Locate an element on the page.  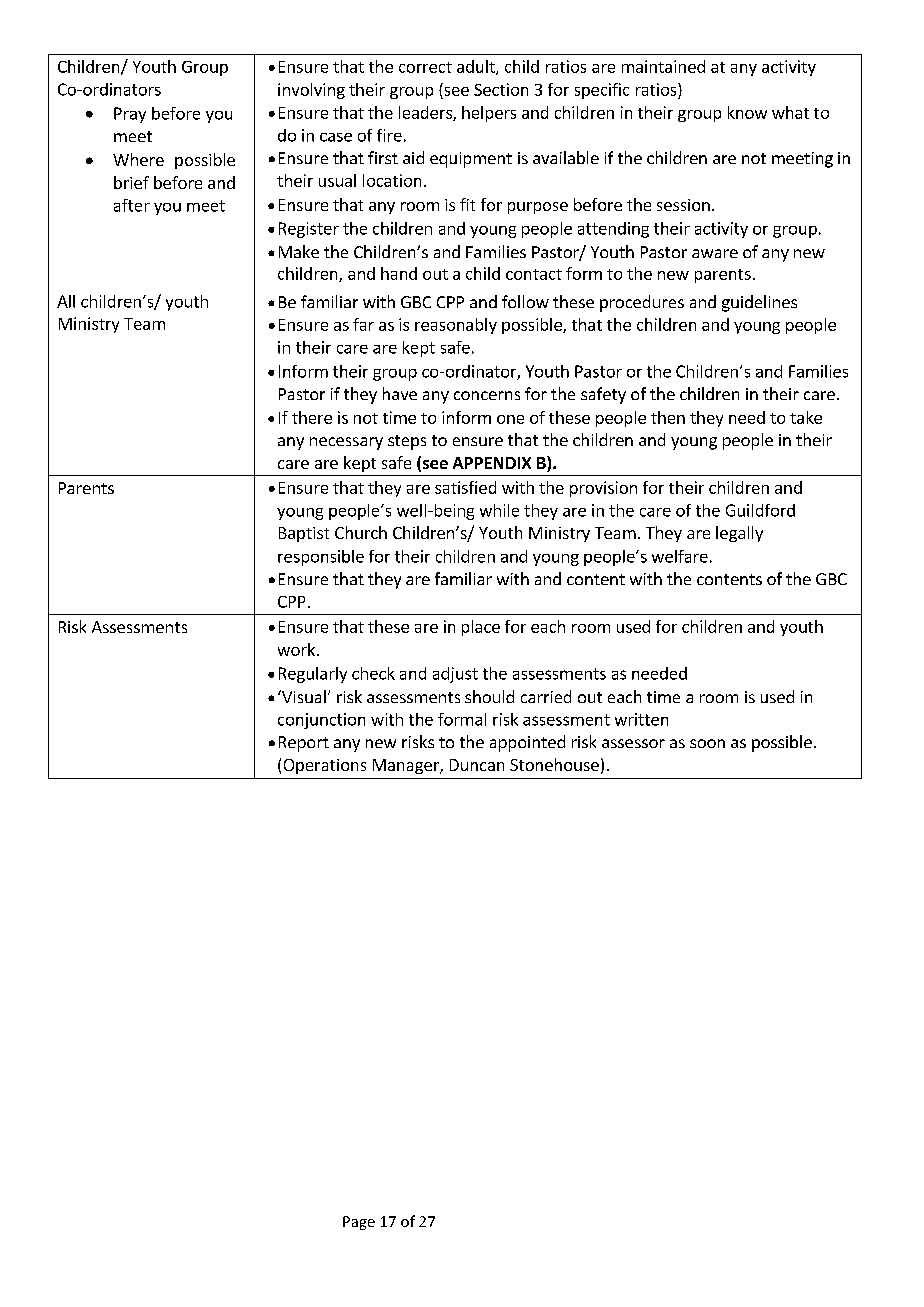
Manager is located at coordinates (407, 766).
